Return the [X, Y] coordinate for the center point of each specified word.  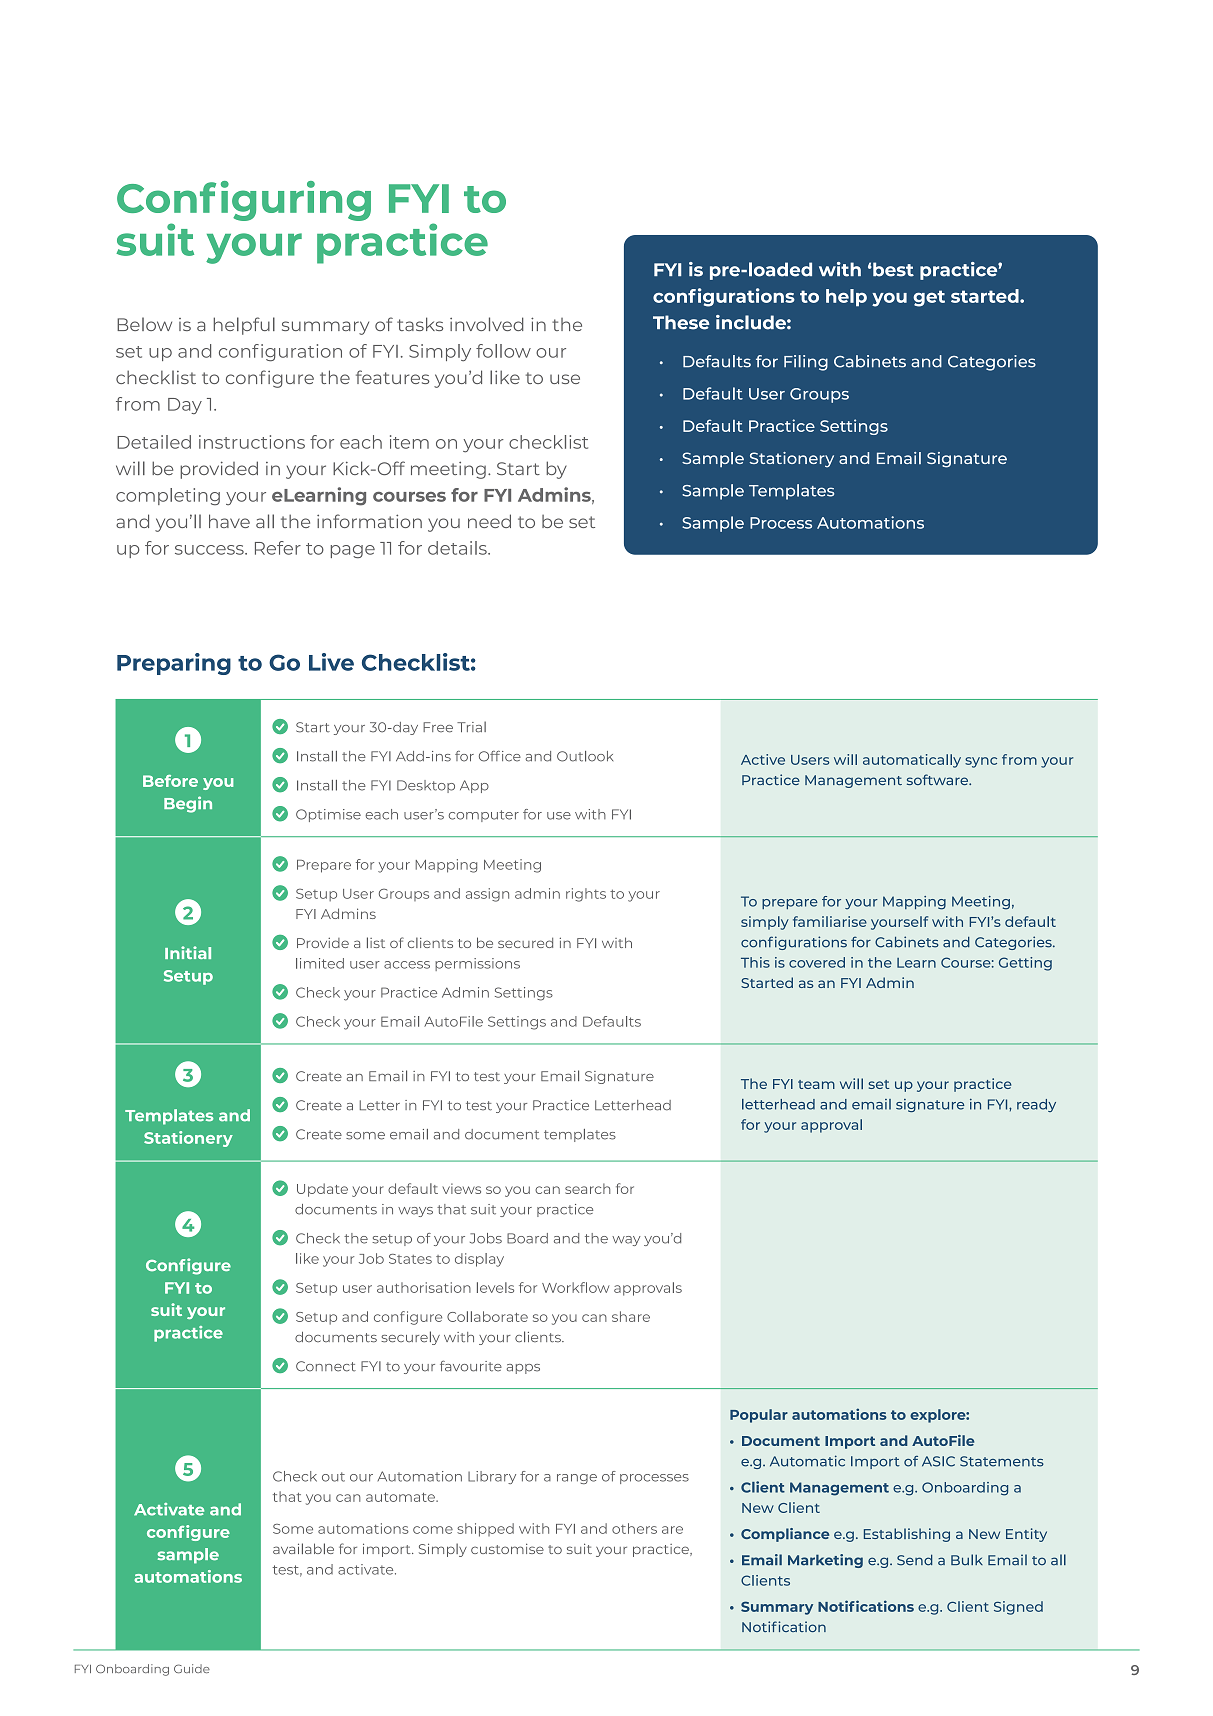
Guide [192, 1668]
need [489, 521]
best [892, 269]
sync [981, 762]
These [681, 322]
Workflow [575, 1287]
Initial [188, 952]
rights [586, 895]
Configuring [244, 201]
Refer [278, 548]
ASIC [938, 1461]
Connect [326, 1366]
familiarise [830, 921]
